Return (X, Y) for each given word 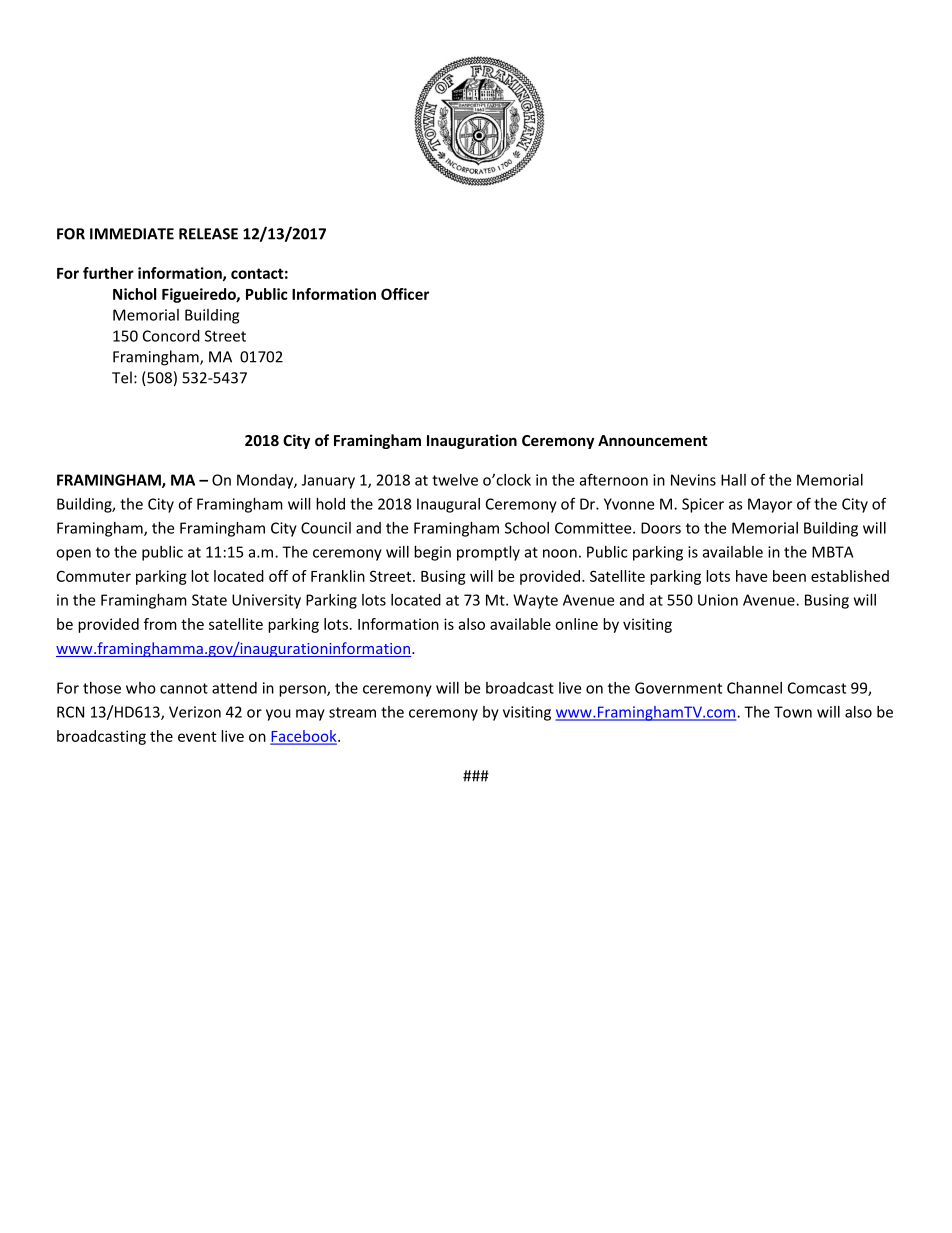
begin (432, 553)
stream (352, 712)
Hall (733, 480)
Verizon (195, 712)
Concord (171, 336)
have (751, 576)
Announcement (653, 440)
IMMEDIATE (132, 234)
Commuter (94, 576)
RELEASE (208, 234)
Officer (405, 294)
